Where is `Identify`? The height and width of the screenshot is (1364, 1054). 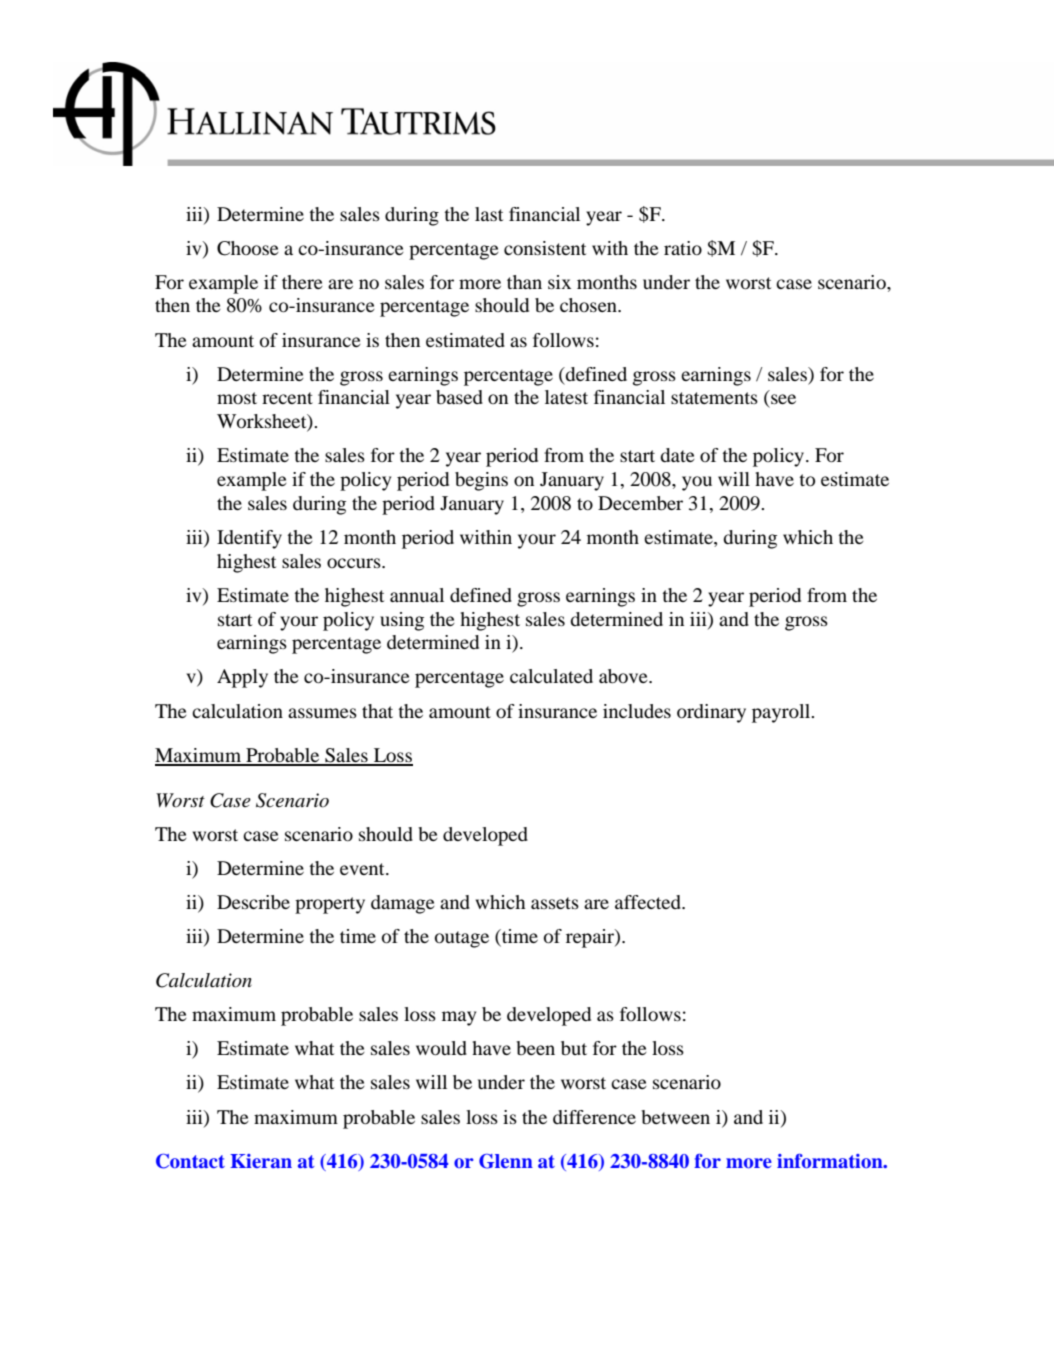 Identify is located at coordinates (249, 539).
